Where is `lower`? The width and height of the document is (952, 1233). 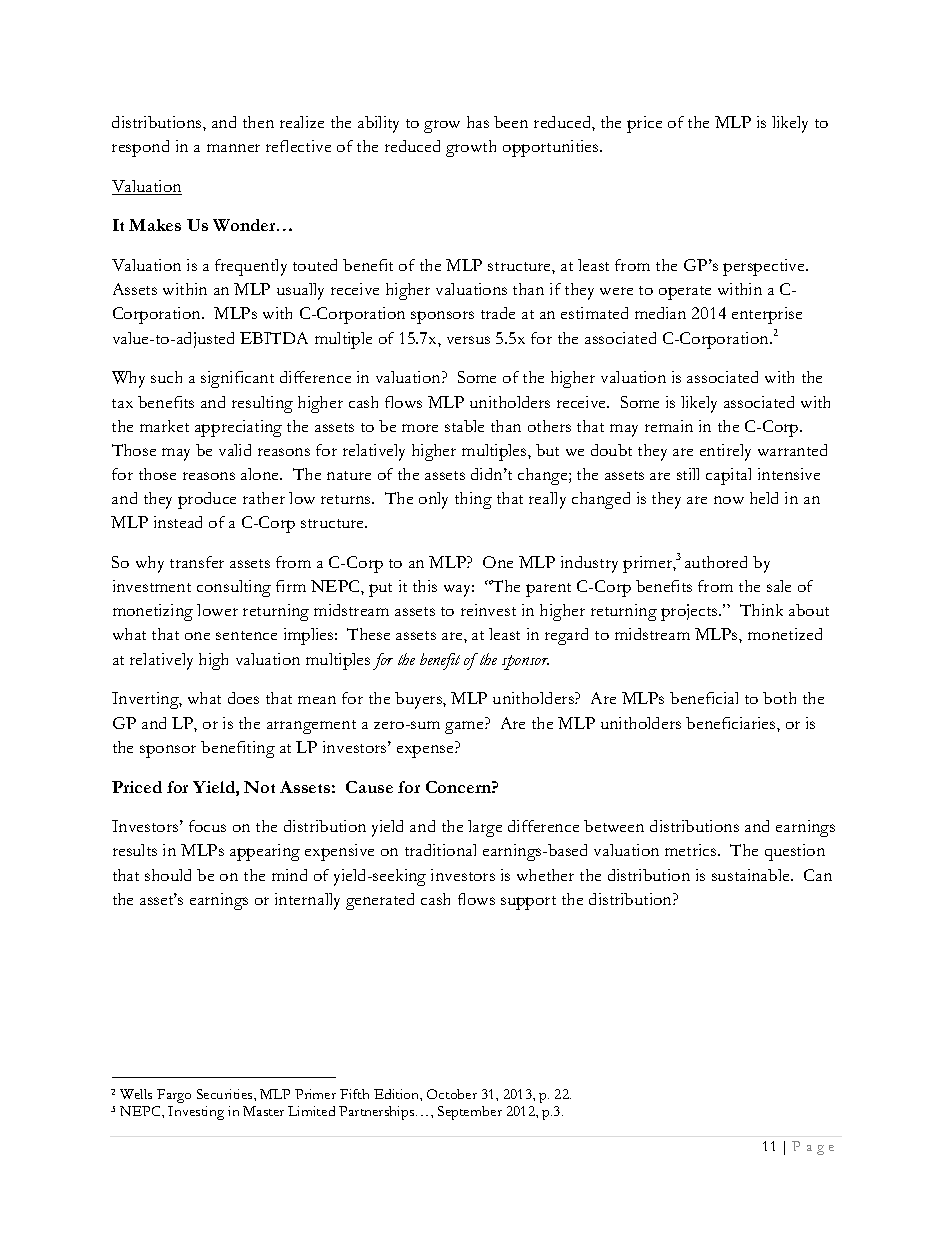
lower is located at coordinates (217, 610).
